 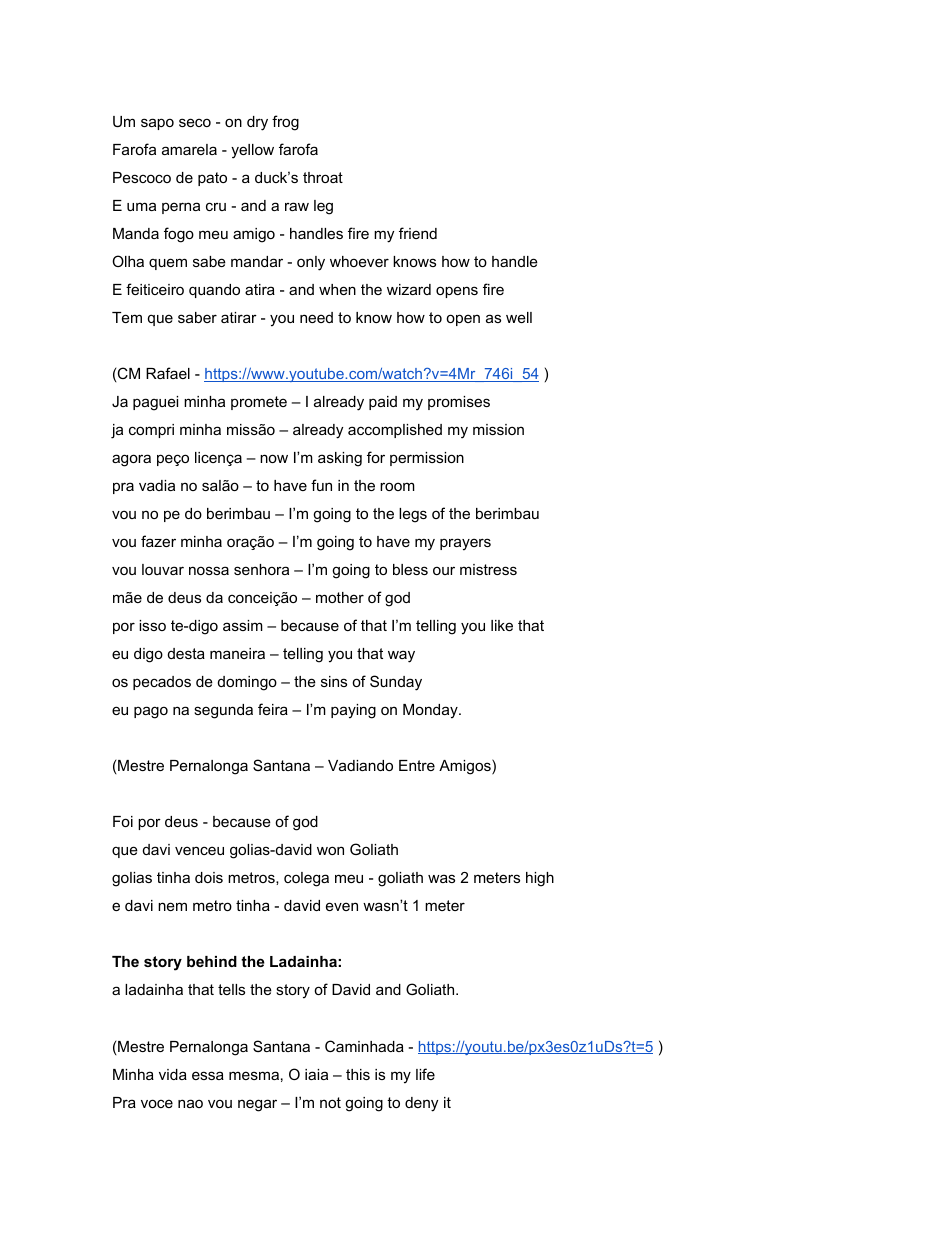 I want to click on agora, so click(x=131, y=460).
